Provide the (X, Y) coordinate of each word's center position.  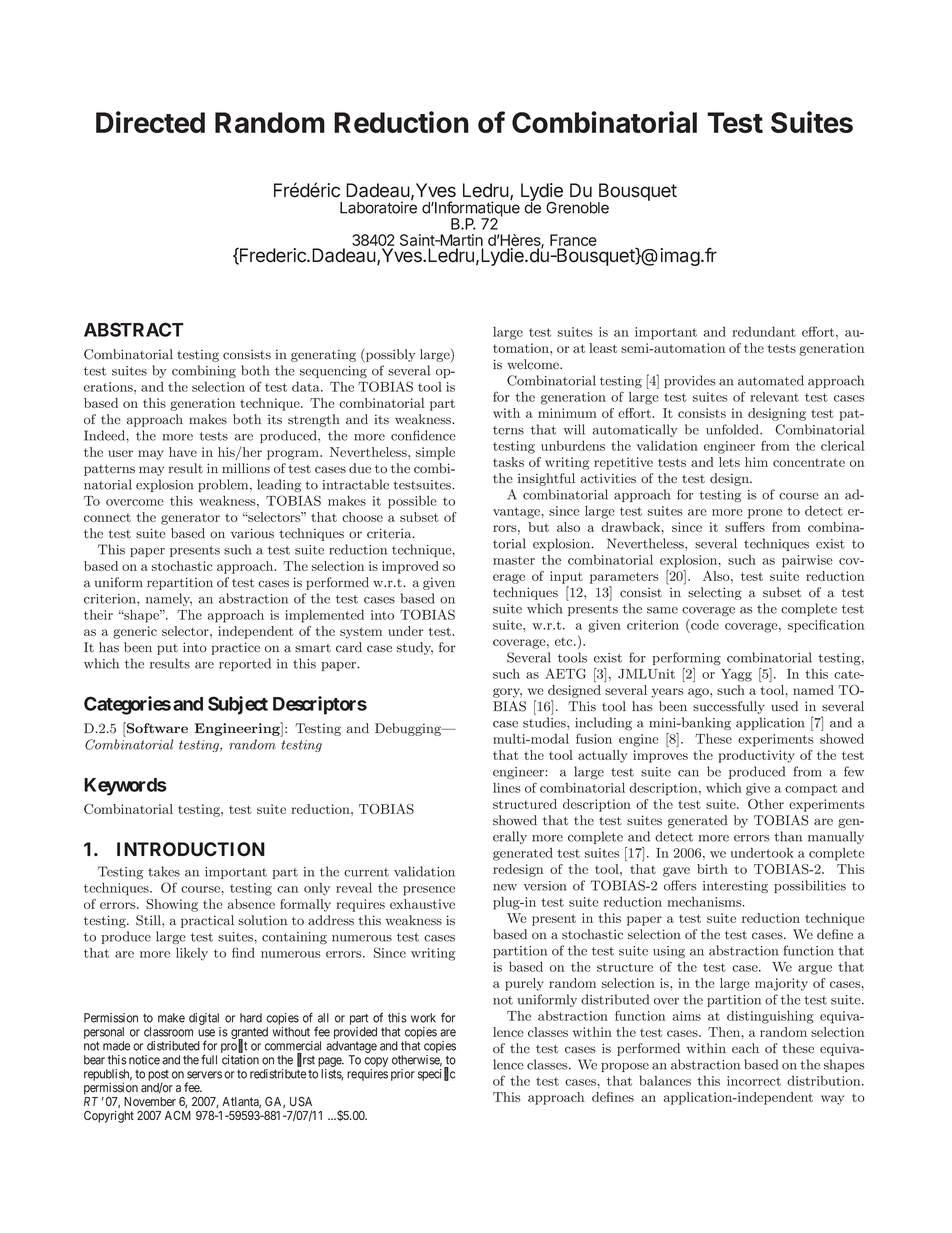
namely (169, 599)
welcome (534, 364)
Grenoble (577, 207)
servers (204, 1075)
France (573, 241)
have (183, 452)
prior (403, 1075)
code (704, 624)
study (415, 648)
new (505, 887)
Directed (150, 122)
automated (771, 380)
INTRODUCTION (191, 849)
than (788, 836)
